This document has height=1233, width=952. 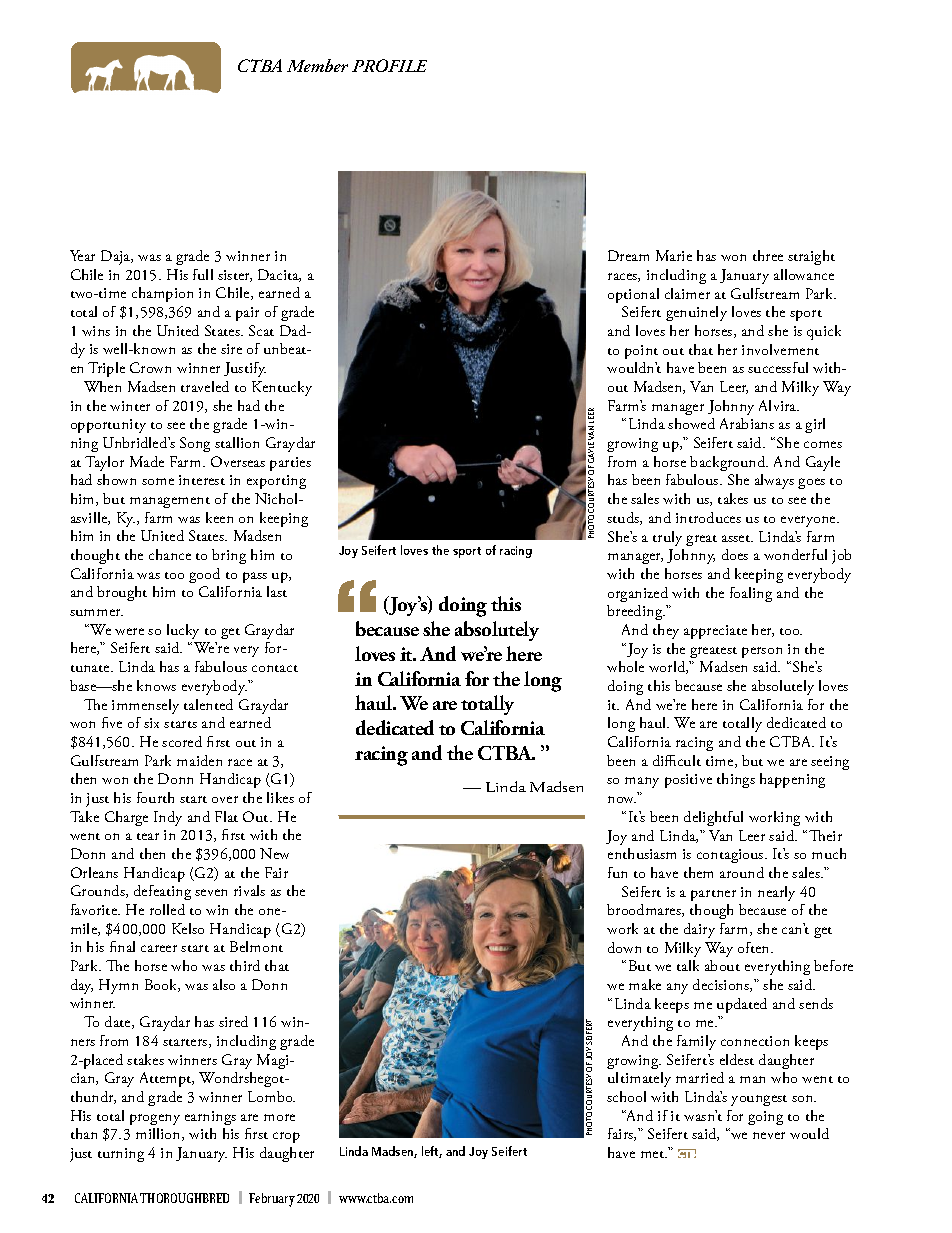 What do you see at coordinates (168, 818) in the document?
I see `Indy` at bounding box center [168, 818].
